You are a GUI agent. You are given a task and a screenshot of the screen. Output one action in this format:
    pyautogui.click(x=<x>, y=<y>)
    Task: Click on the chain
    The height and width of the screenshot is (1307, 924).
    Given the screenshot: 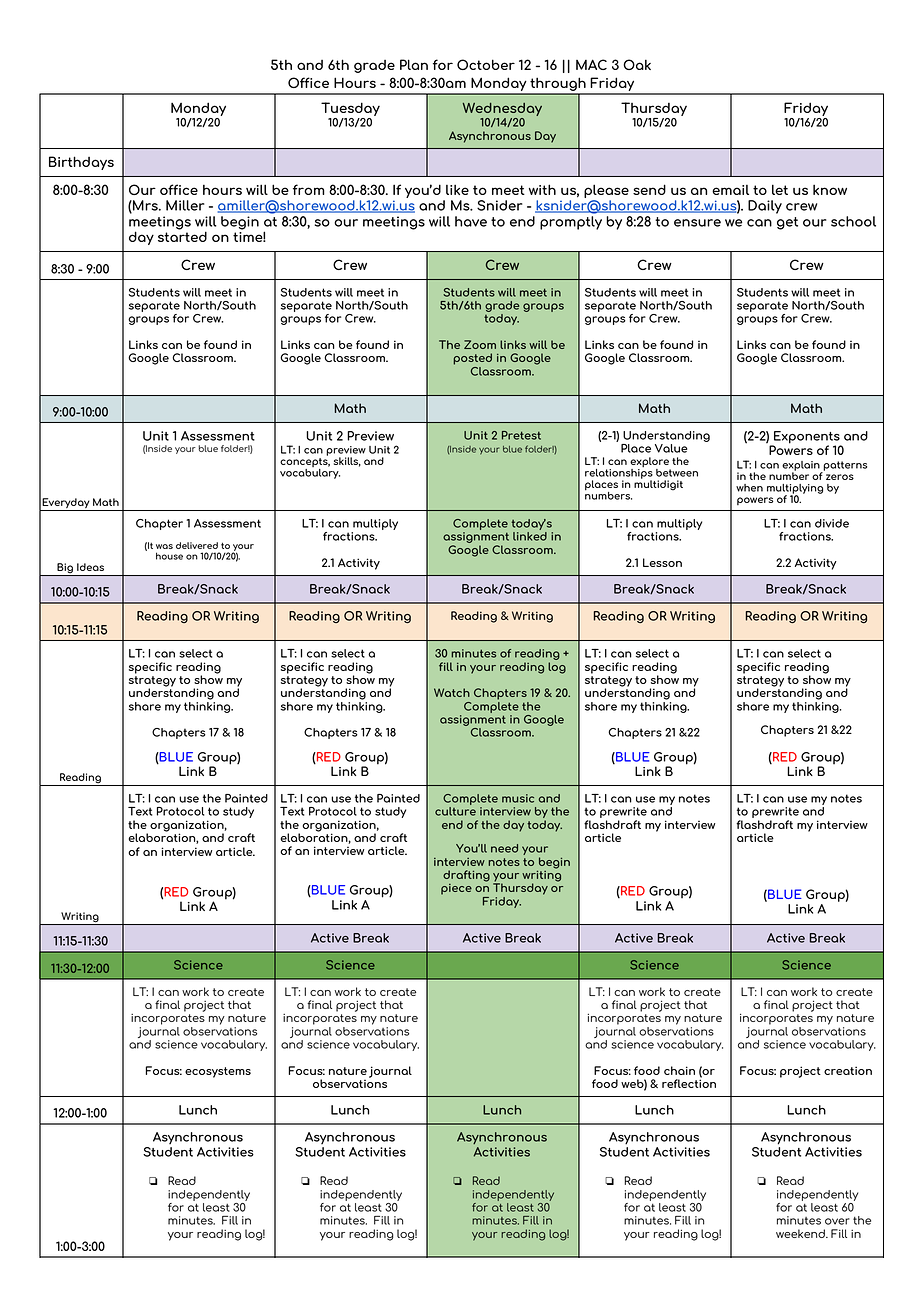 What is the action you would take?
    pyautogui.click(x=679, y=1070)
